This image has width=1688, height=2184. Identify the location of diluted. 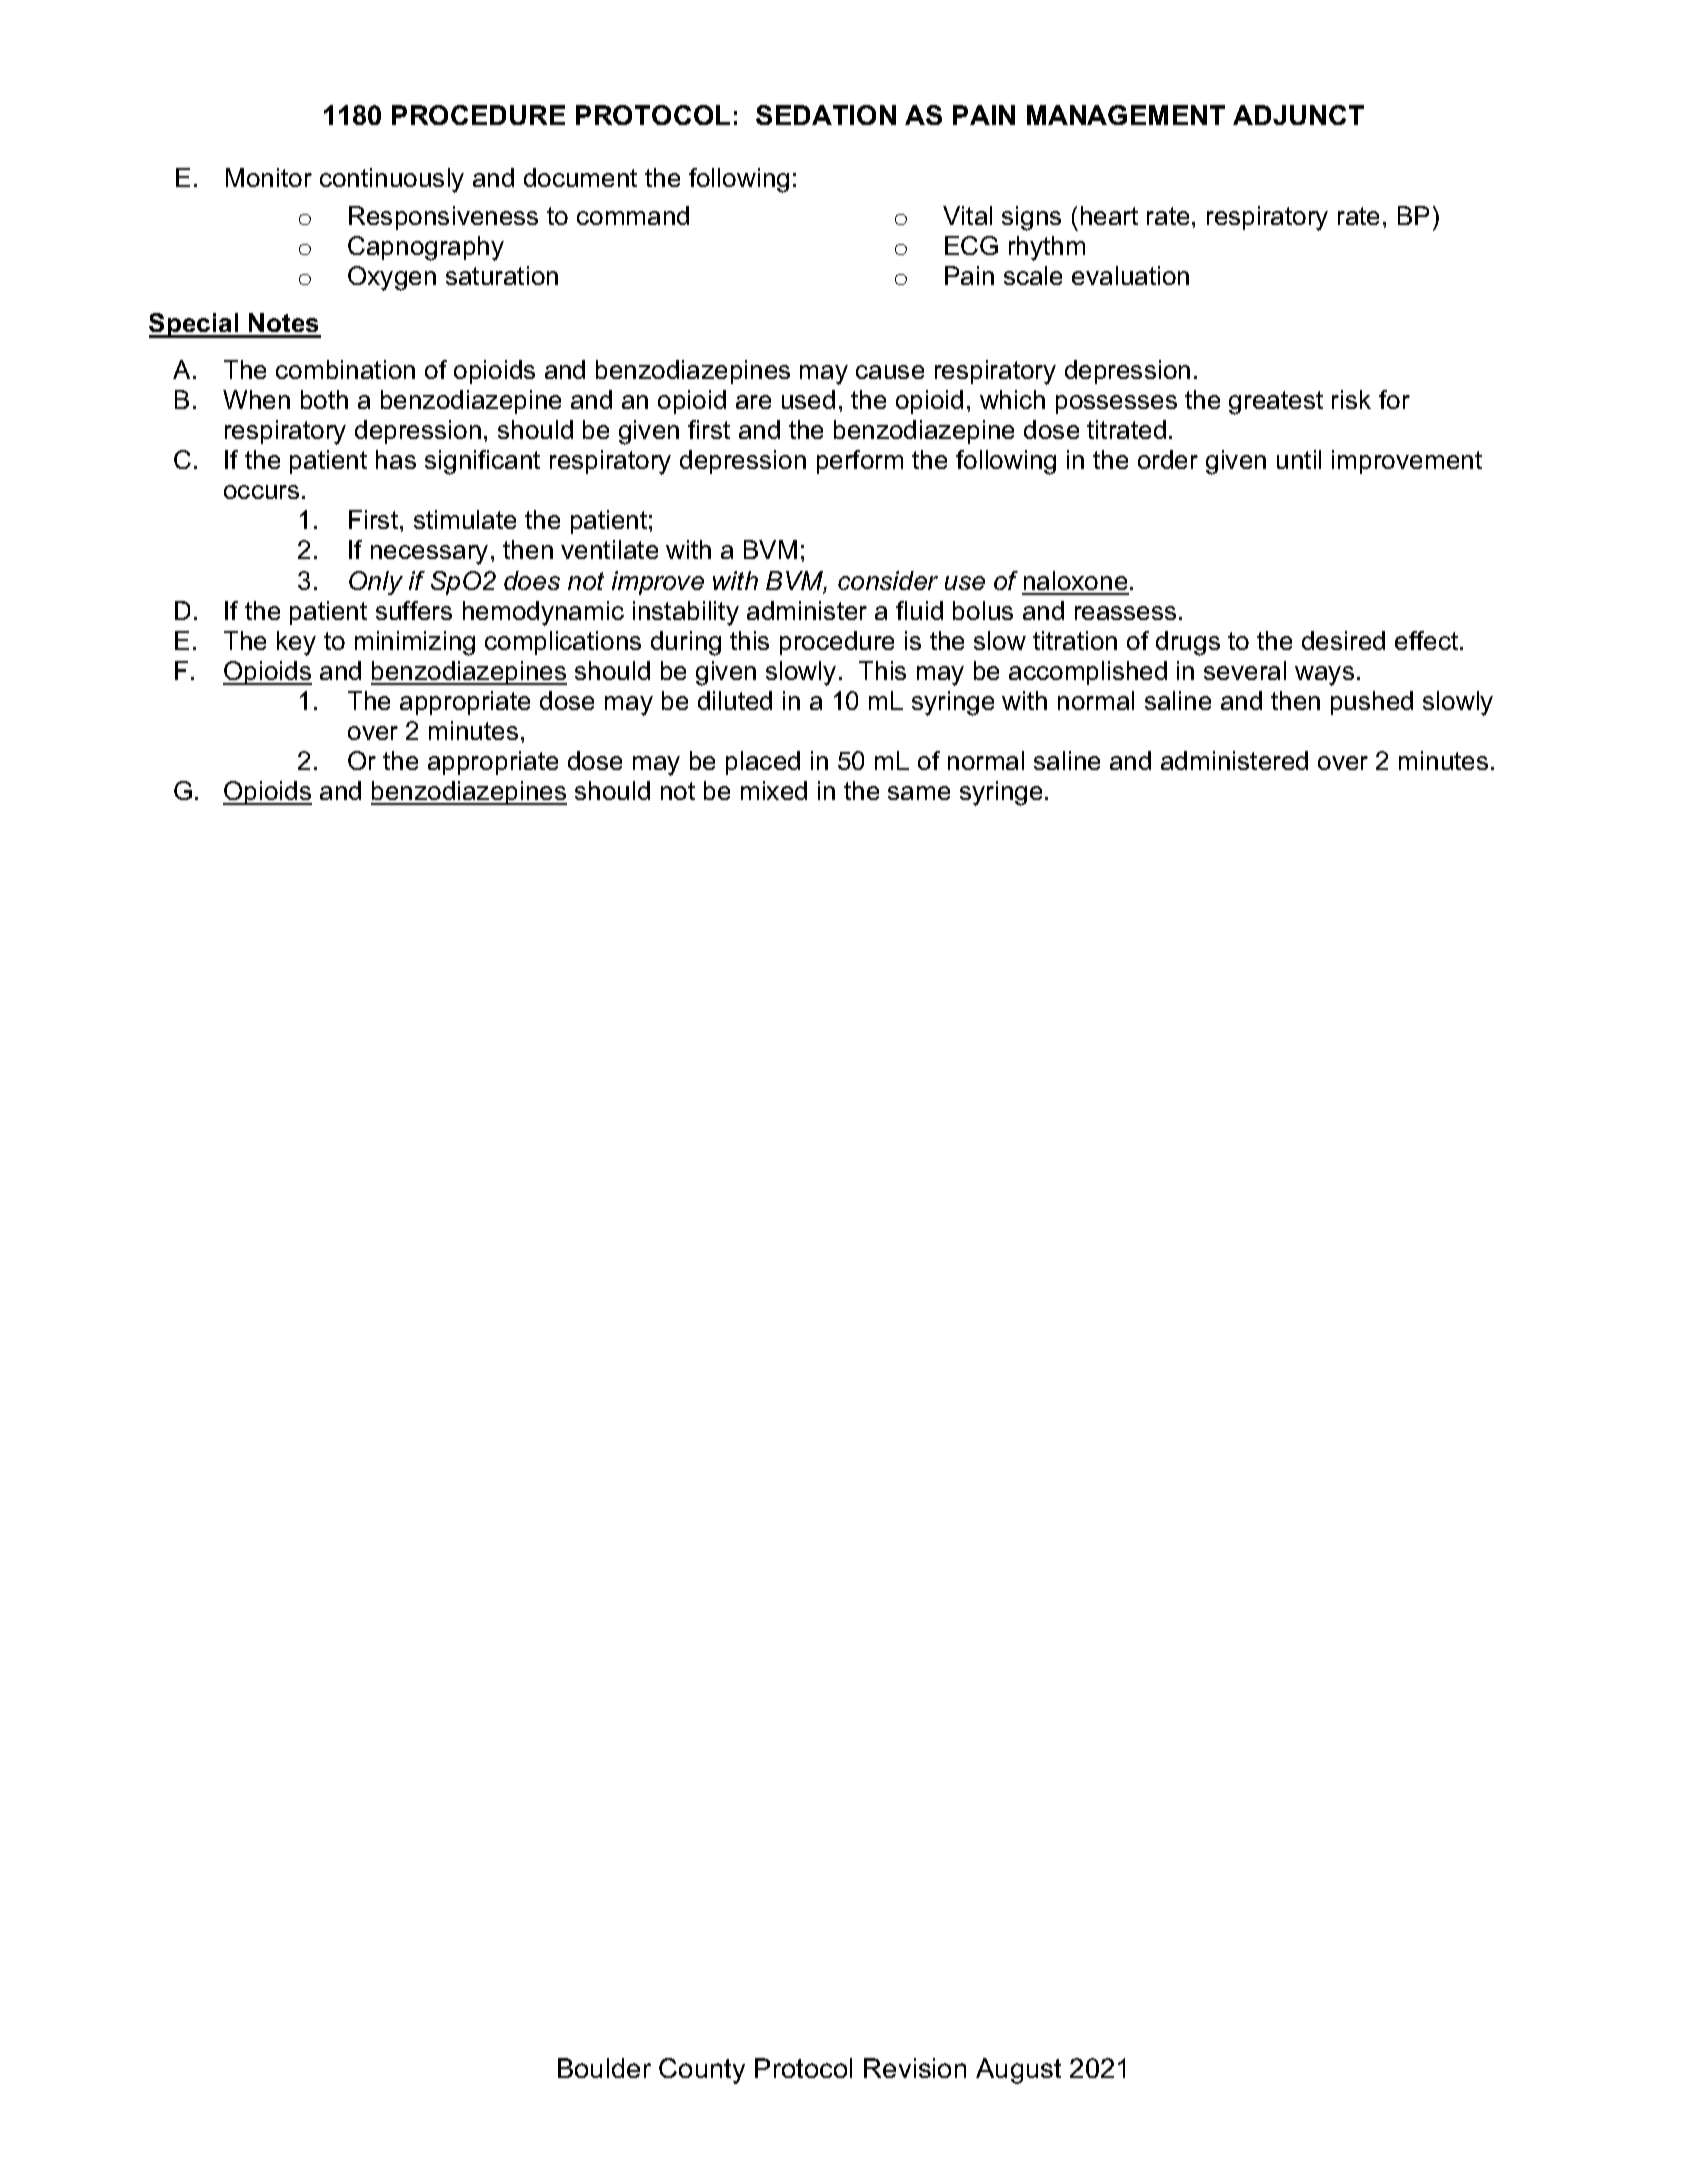
(735, 700).
